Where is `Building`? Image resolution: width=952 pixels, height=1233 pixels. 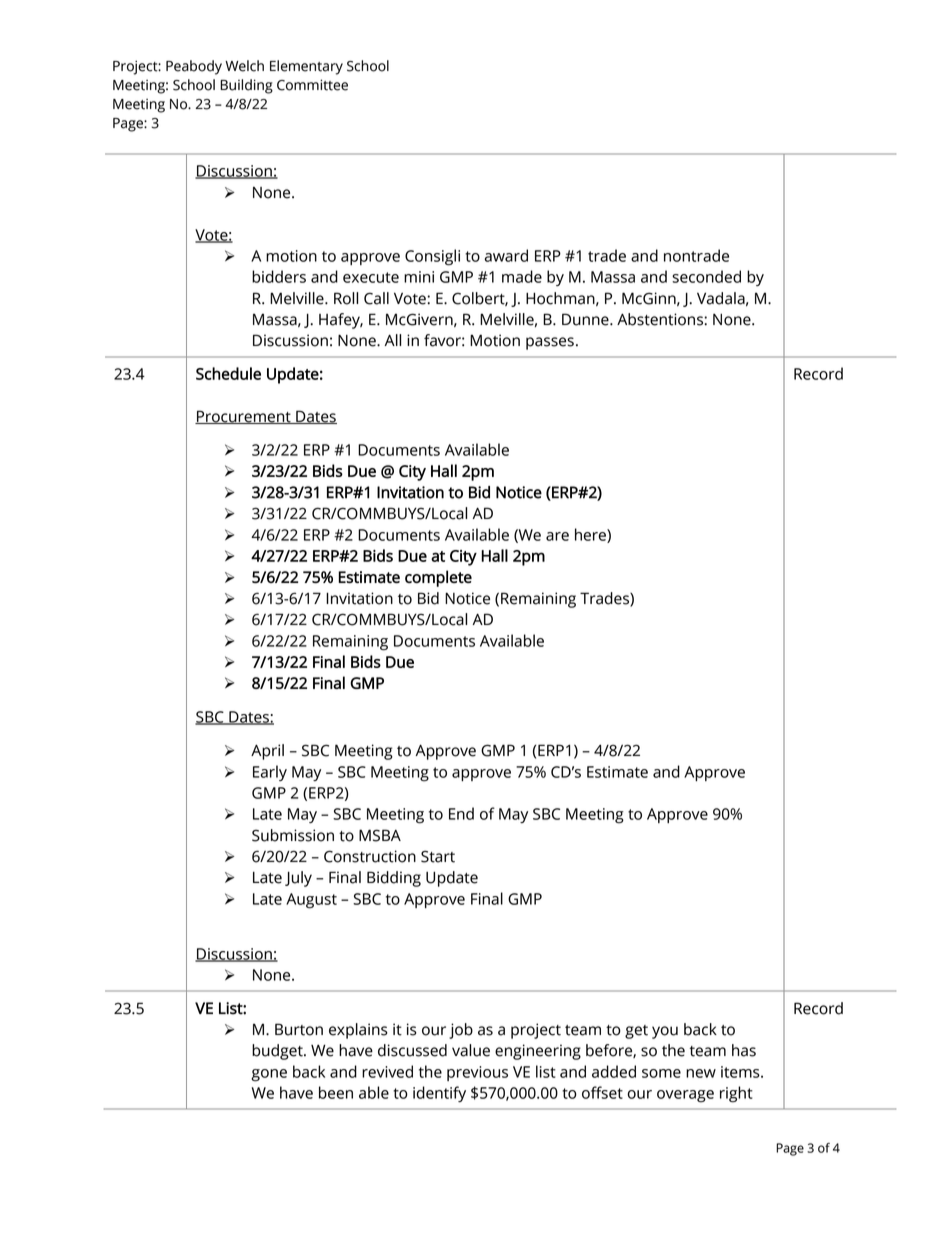
Building is located at coordinates (246, 86).
